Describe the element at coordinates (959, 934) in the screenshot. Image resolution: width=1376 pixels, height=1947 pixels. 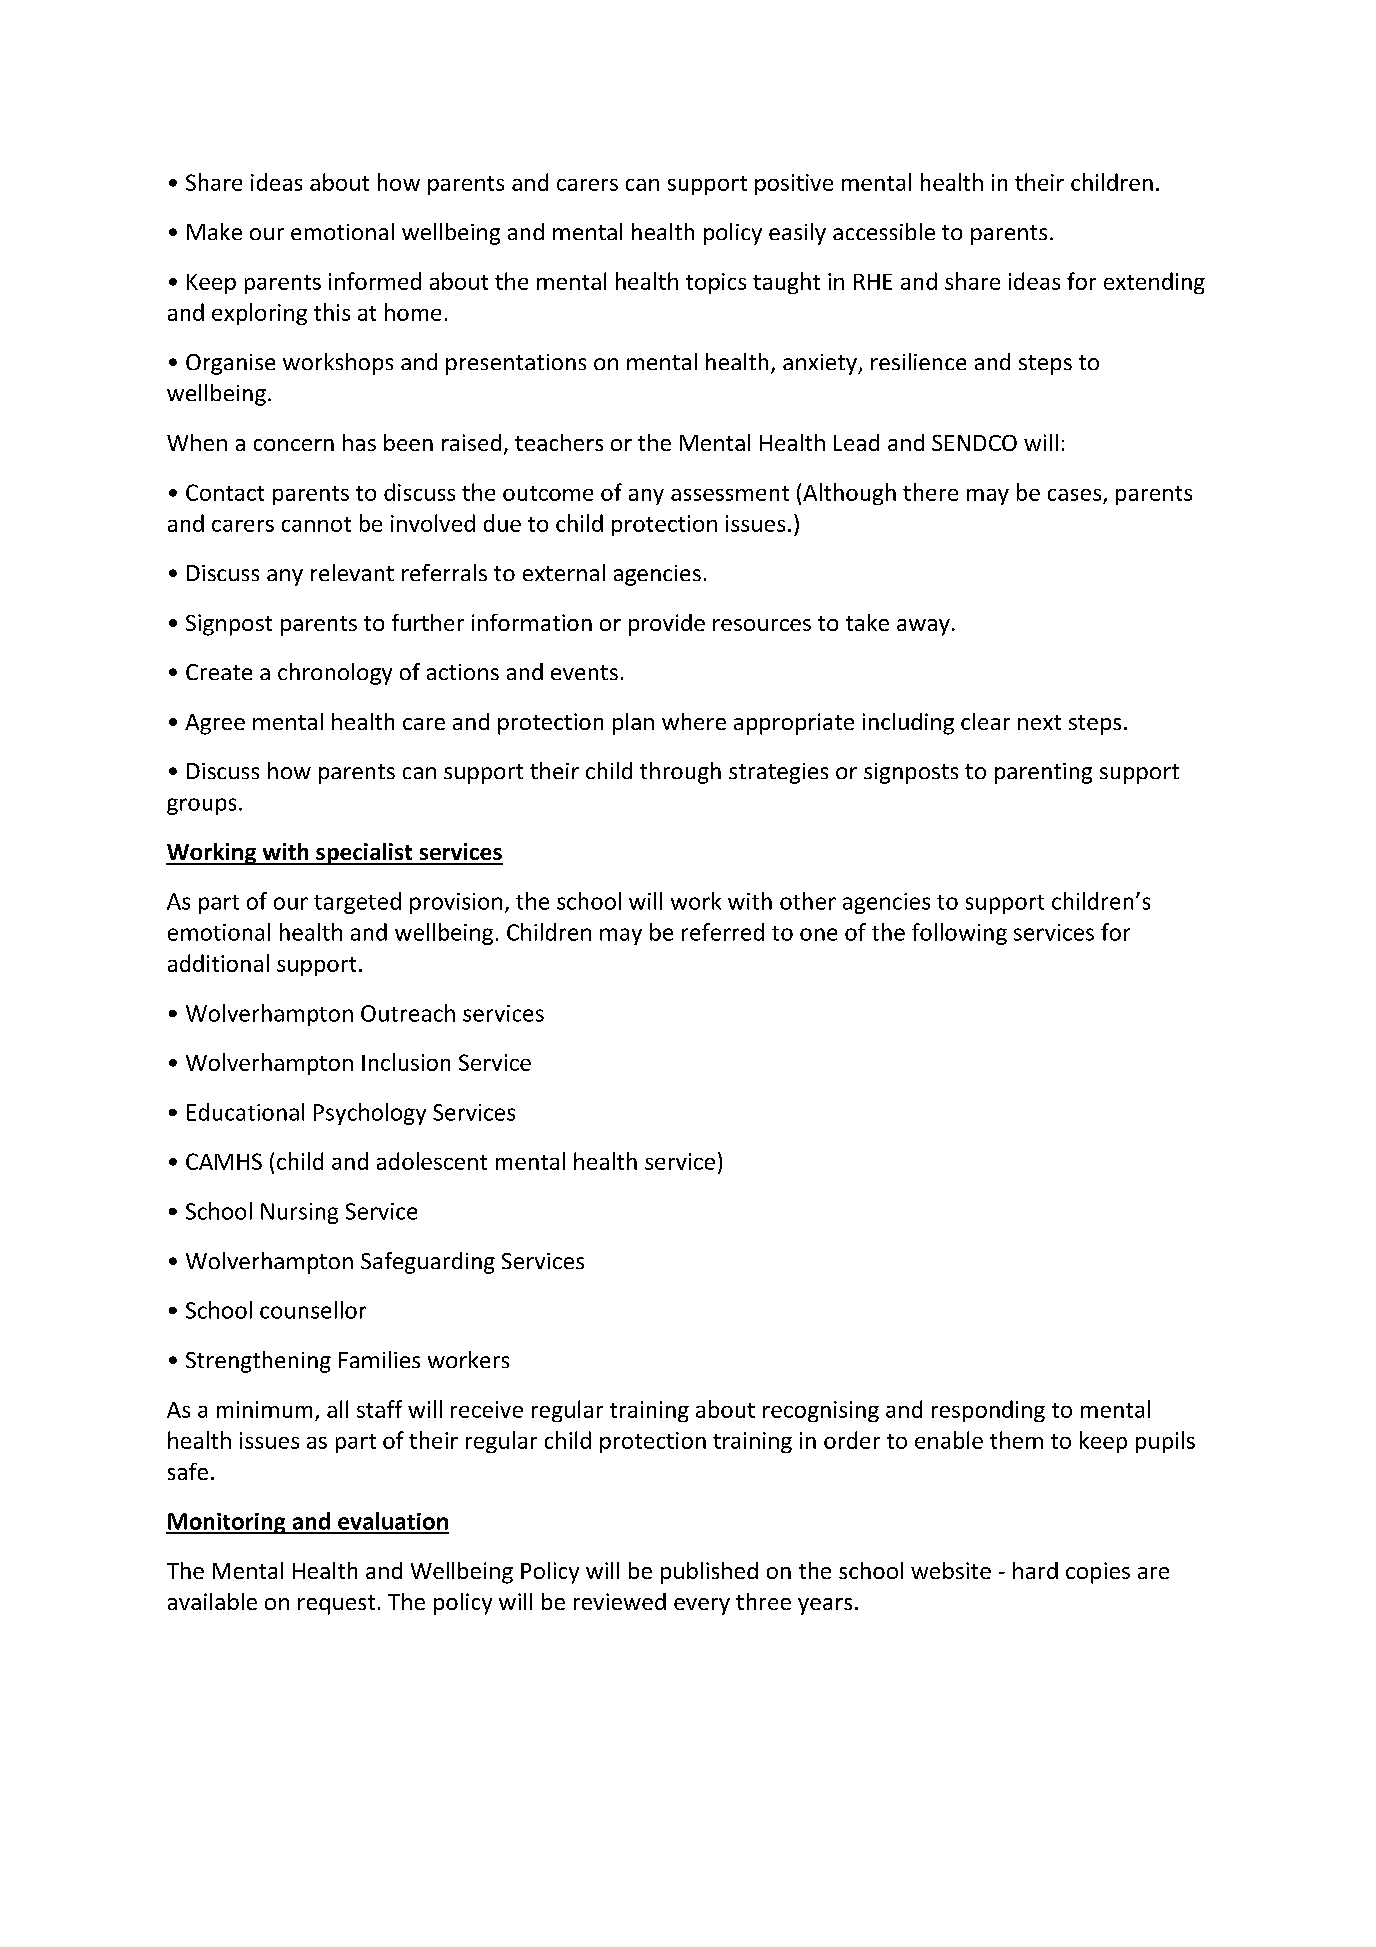
I see `following` at that location.
